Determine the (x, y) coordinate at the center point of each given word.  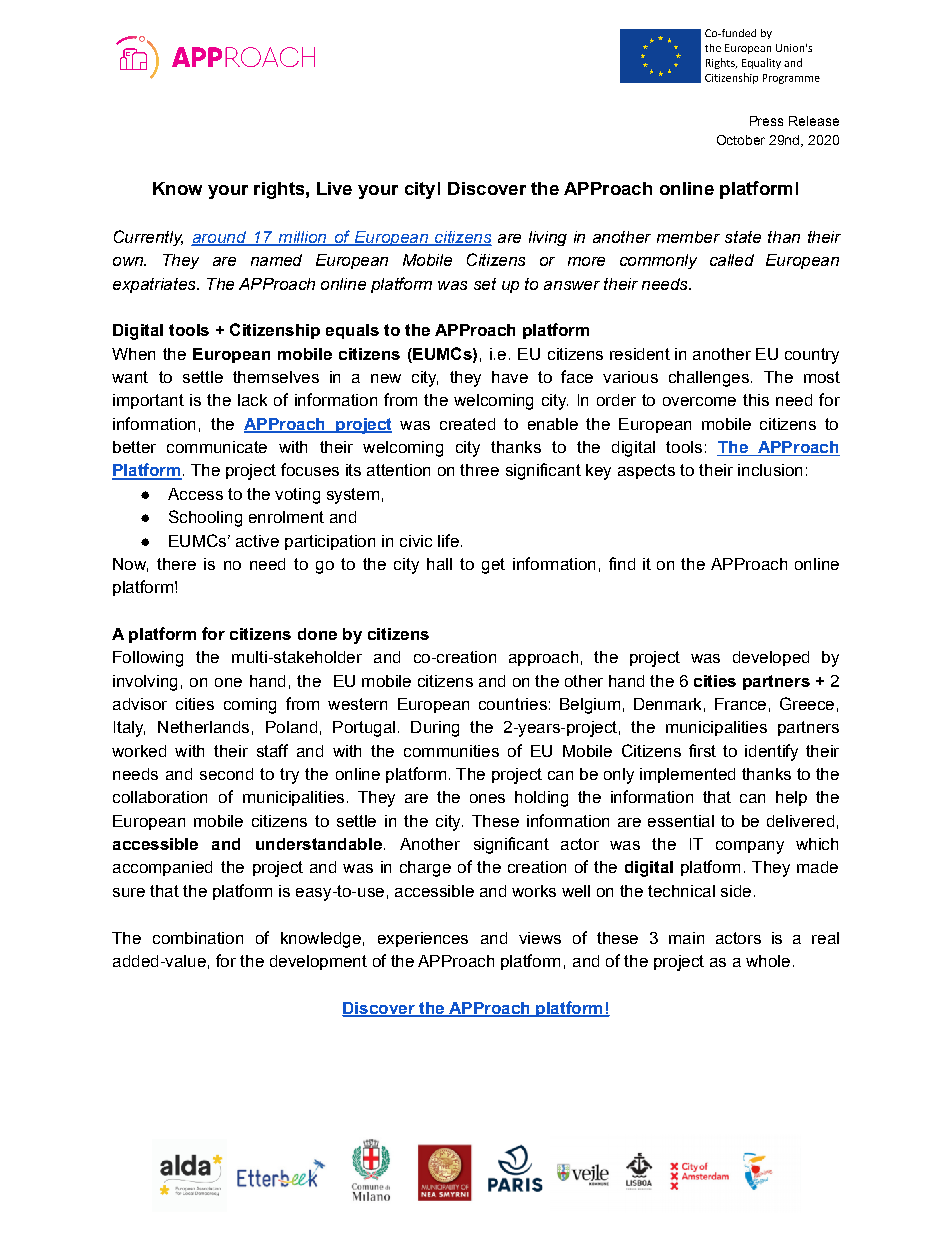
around (219, 238)
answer (572, 285)
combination (198, 938)
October (741, 140)
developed (771, 658)
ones (487, 798)
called (732, 260)
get (493, 566)
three (479, 470)
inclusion (770, 470)
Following (148, 659)
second (226, 774)
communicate (217, 447)
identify (771, 752)
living (548, 238)
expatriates (155, 285)
